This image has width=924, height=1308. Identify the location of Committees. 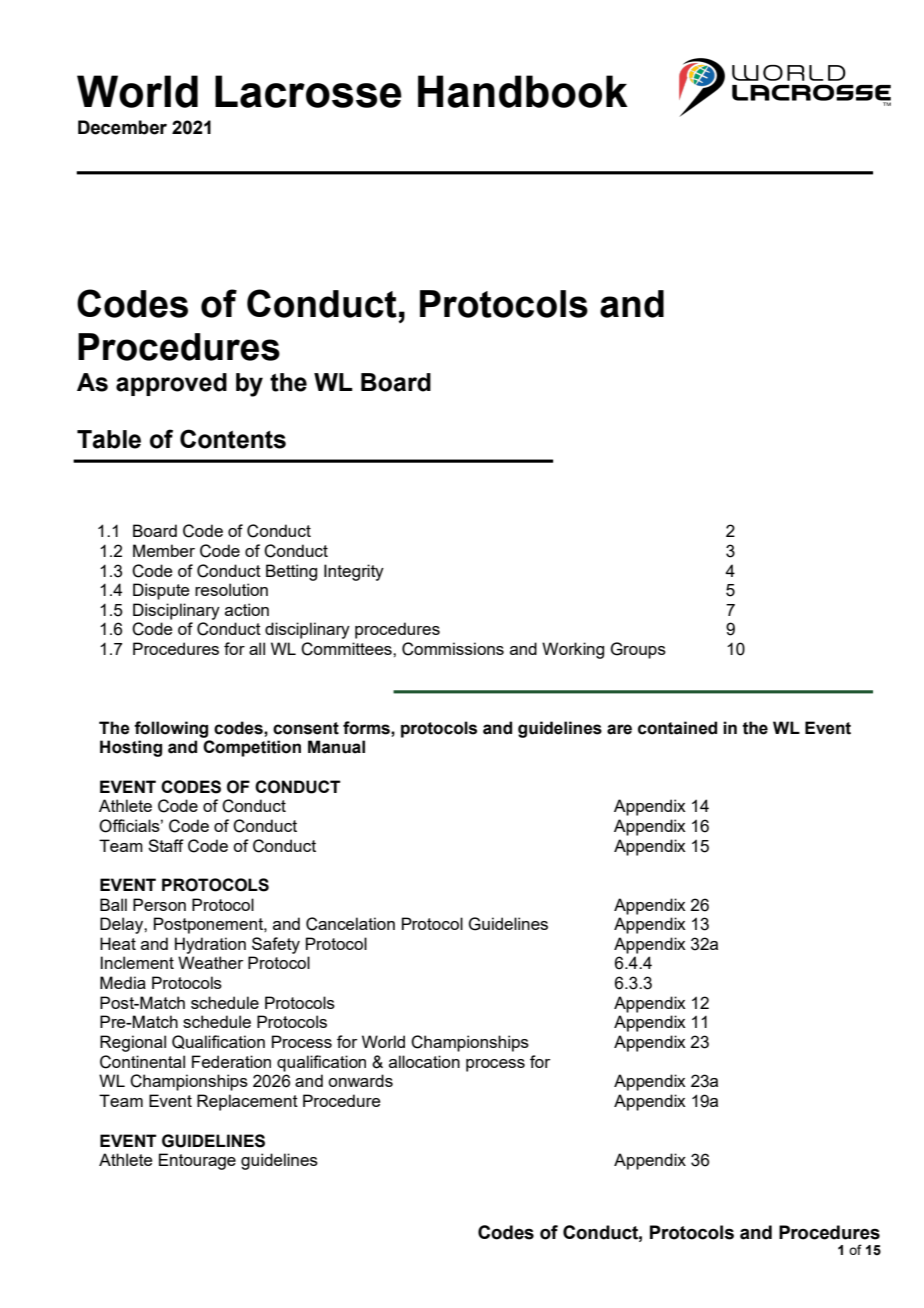
(347, 649).
